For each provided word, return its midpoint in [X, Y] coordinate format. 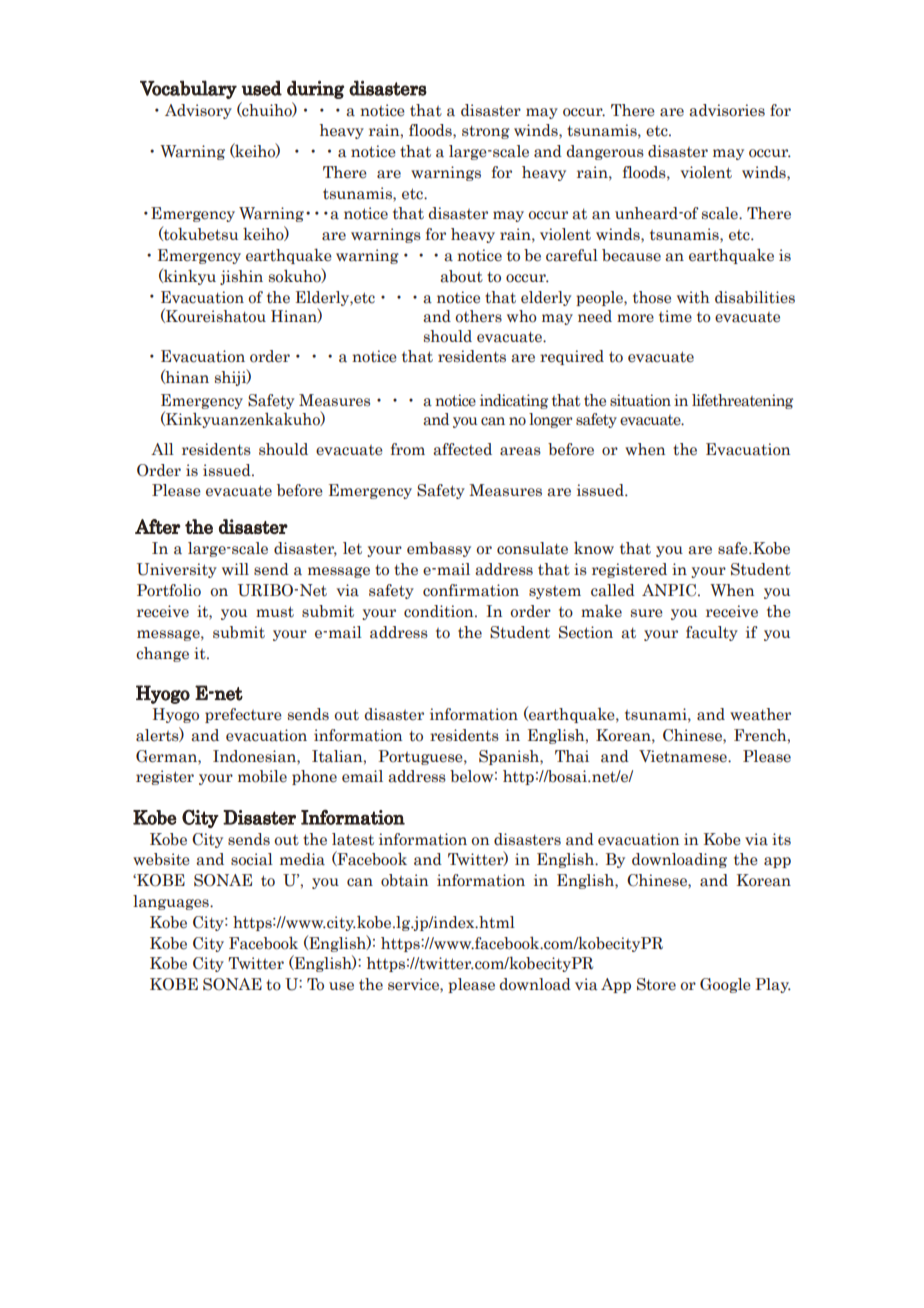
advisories [727, 110]
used [261, 88]
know [594, 548]
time [675, 316]
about [461, 276]
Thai [572, 756]
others [478, 316]
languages [172, 902]
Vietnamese [684, 756]
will [235, 569]
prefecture [243, 715]
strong [486, 132]
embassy [439, 549]
